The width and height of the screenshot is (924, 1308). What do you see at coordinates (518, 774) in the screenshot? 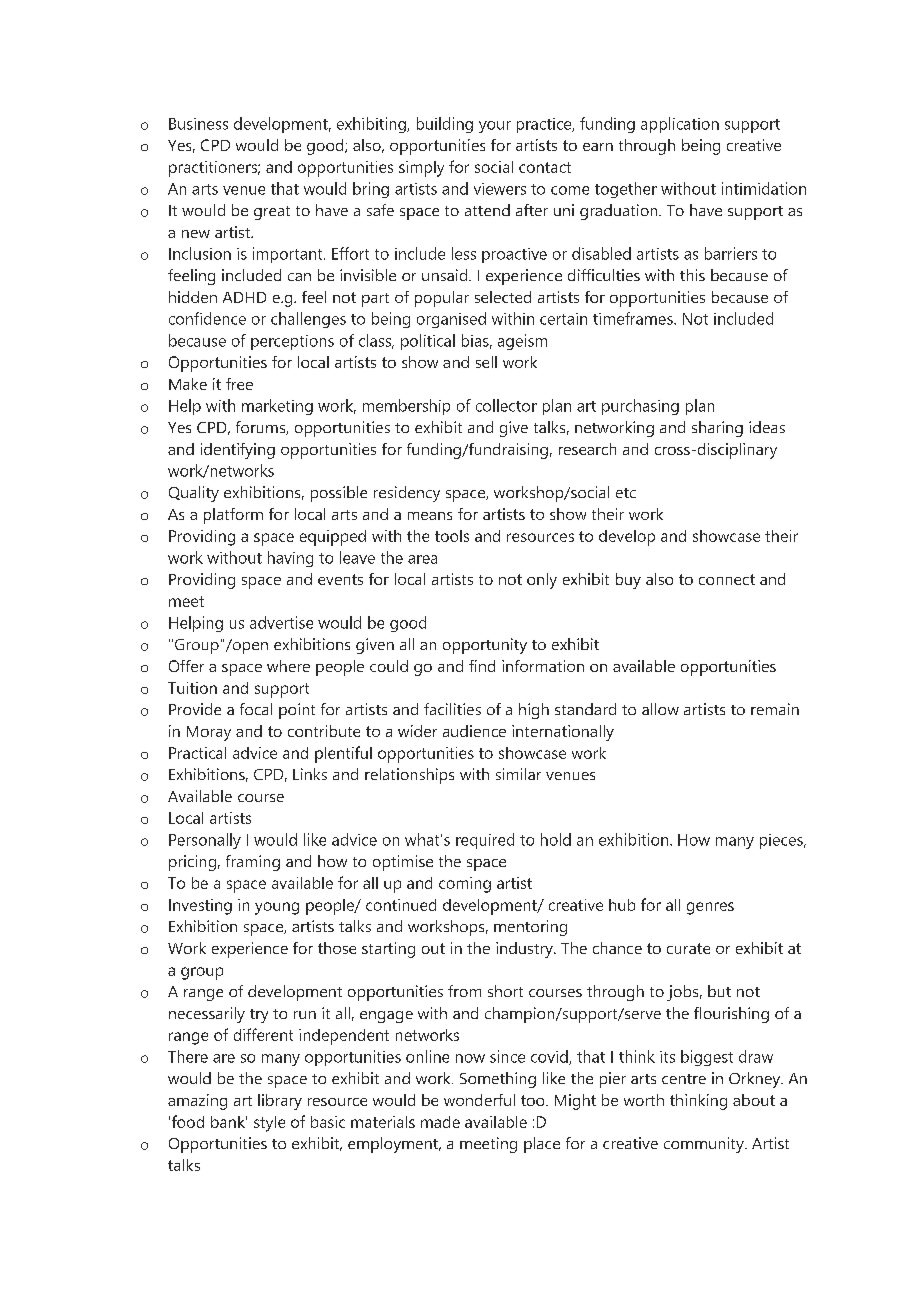
I see `similar` at bounding box center [518, 774].
